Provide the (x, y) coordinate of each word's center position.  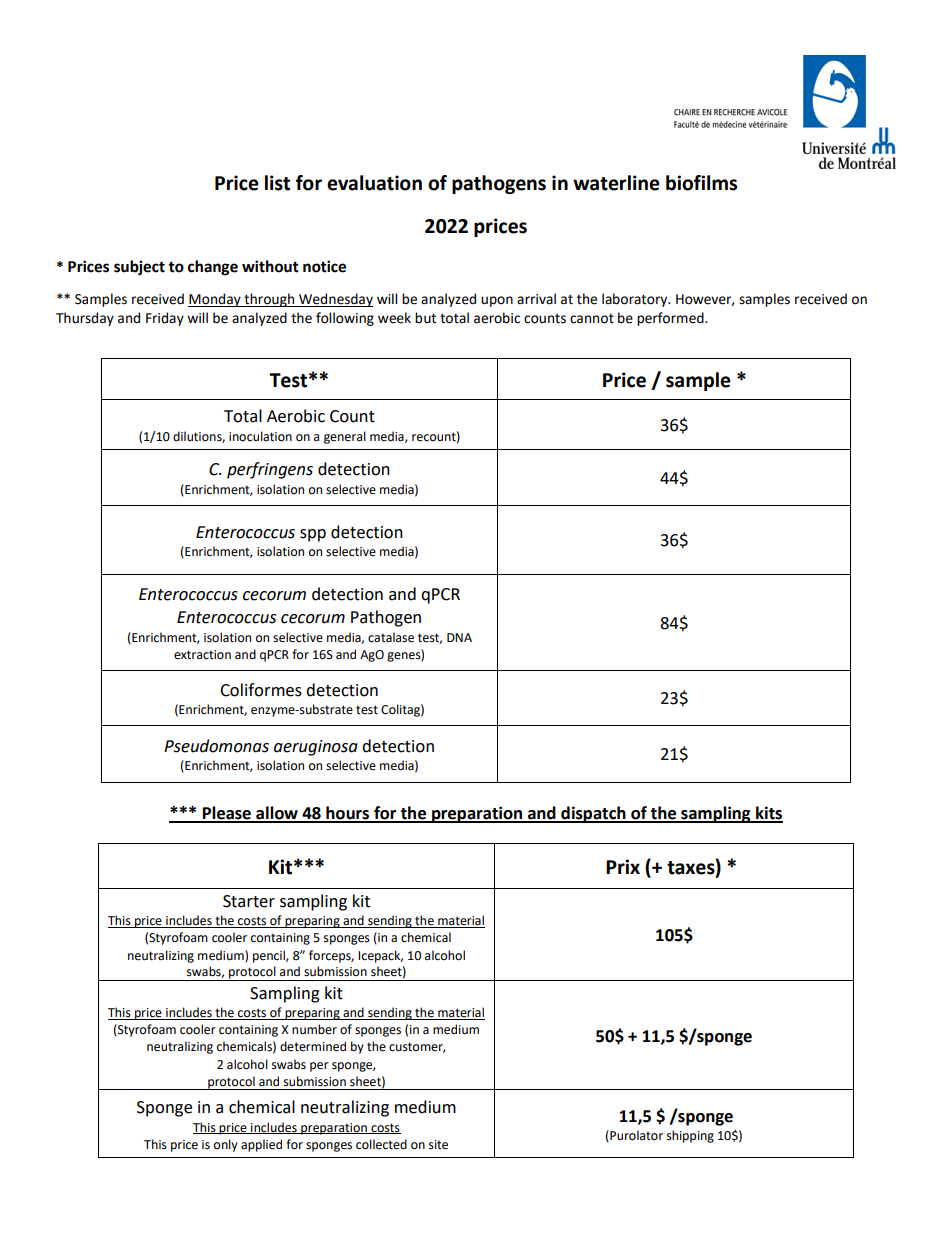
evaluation (374, 183)
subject (139, 268)
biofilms (701, 183)
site (438, 1145)
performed (671, 319)
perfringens (270, 470)
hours (348, 814)
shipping (690, 1136)
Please (227, 814)
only (226, 1145)
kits (768, 814)
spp (313, 535)
